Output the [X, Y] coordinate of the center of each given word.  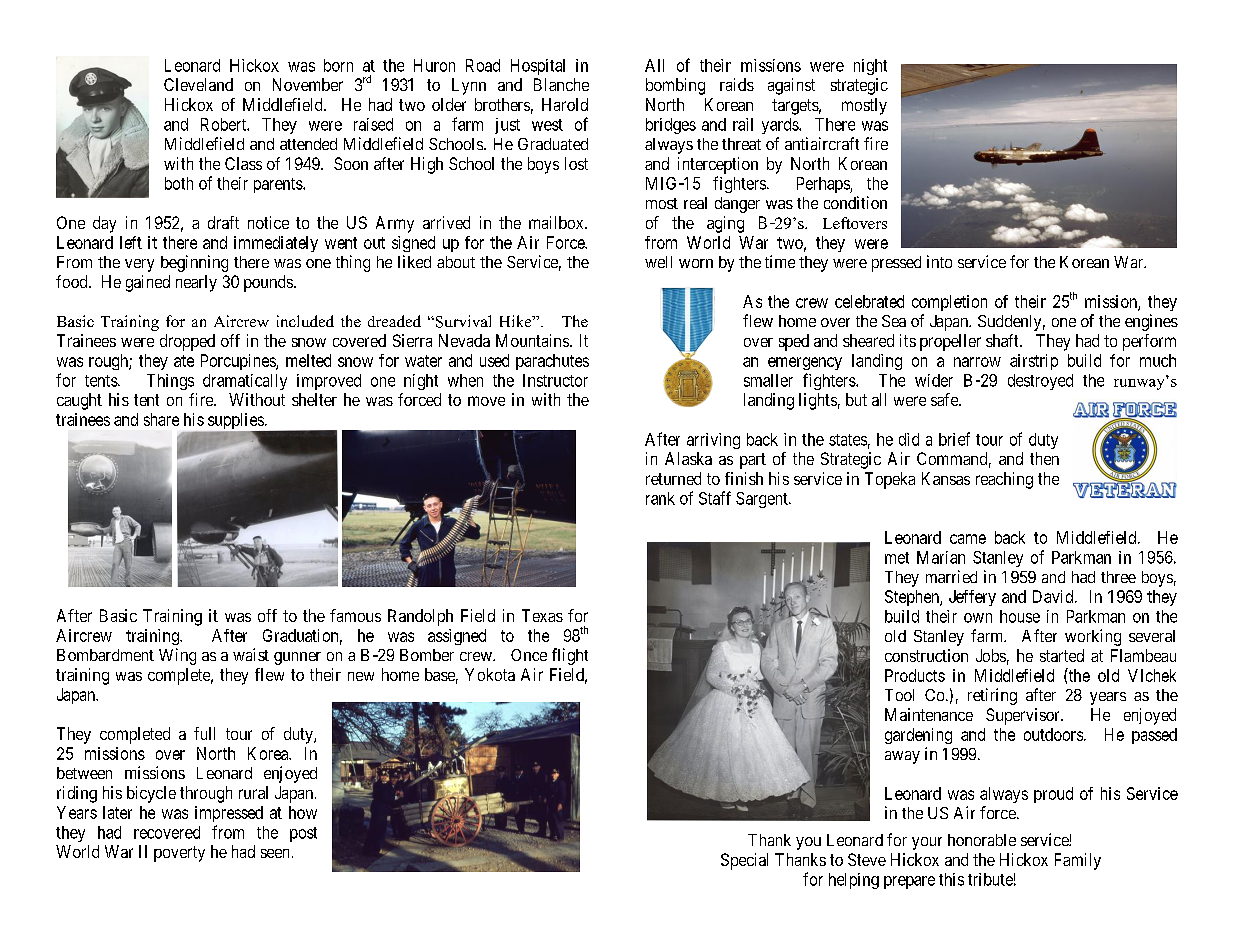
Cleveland [198, 84]
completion [949, 303]
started [1062, 655]
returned [673, 478]
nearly [196, 283]
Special [744, 861]
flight [570, 656]
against [791, 86]
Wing [177, 656]
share [161, 419]
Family [1078, 861]
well [658, 262]
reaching [1004, 480]
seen [275, 853]
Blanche [561, 84]
